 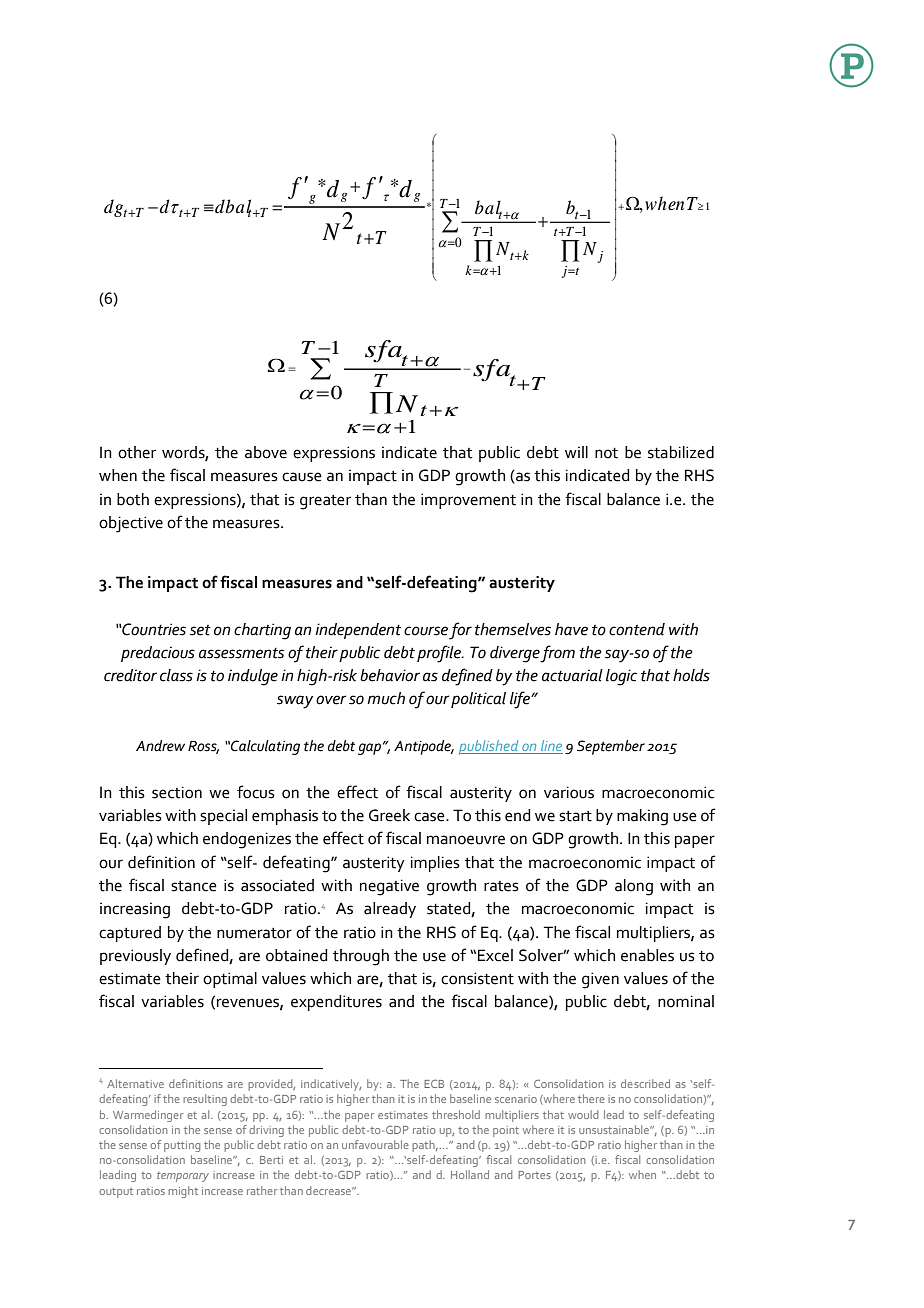 What do you see at coordinates (176, 675) in the screenshot?
I see `class` at bounding box center [176, 675].
